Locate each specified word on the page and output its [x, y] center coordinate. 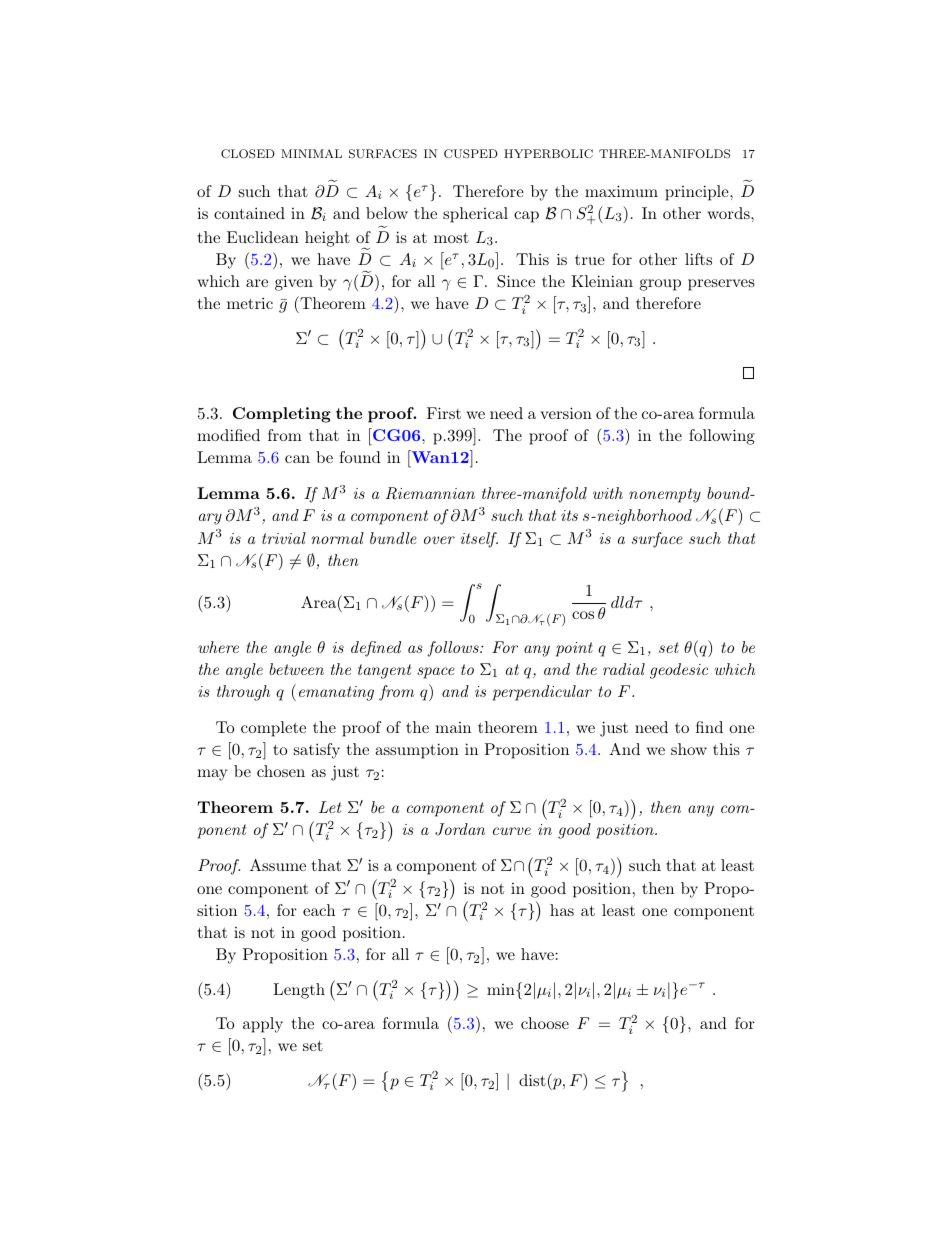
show [689, 749]
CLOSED [248, 154]
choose [545, 1023]
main [453, 727]
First [444, 413]
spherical [475, 215]
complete [273, 729]
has [562, 910]
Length [299, 991]
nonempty [665, 495]
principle [698, 193]
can [297, 459]
